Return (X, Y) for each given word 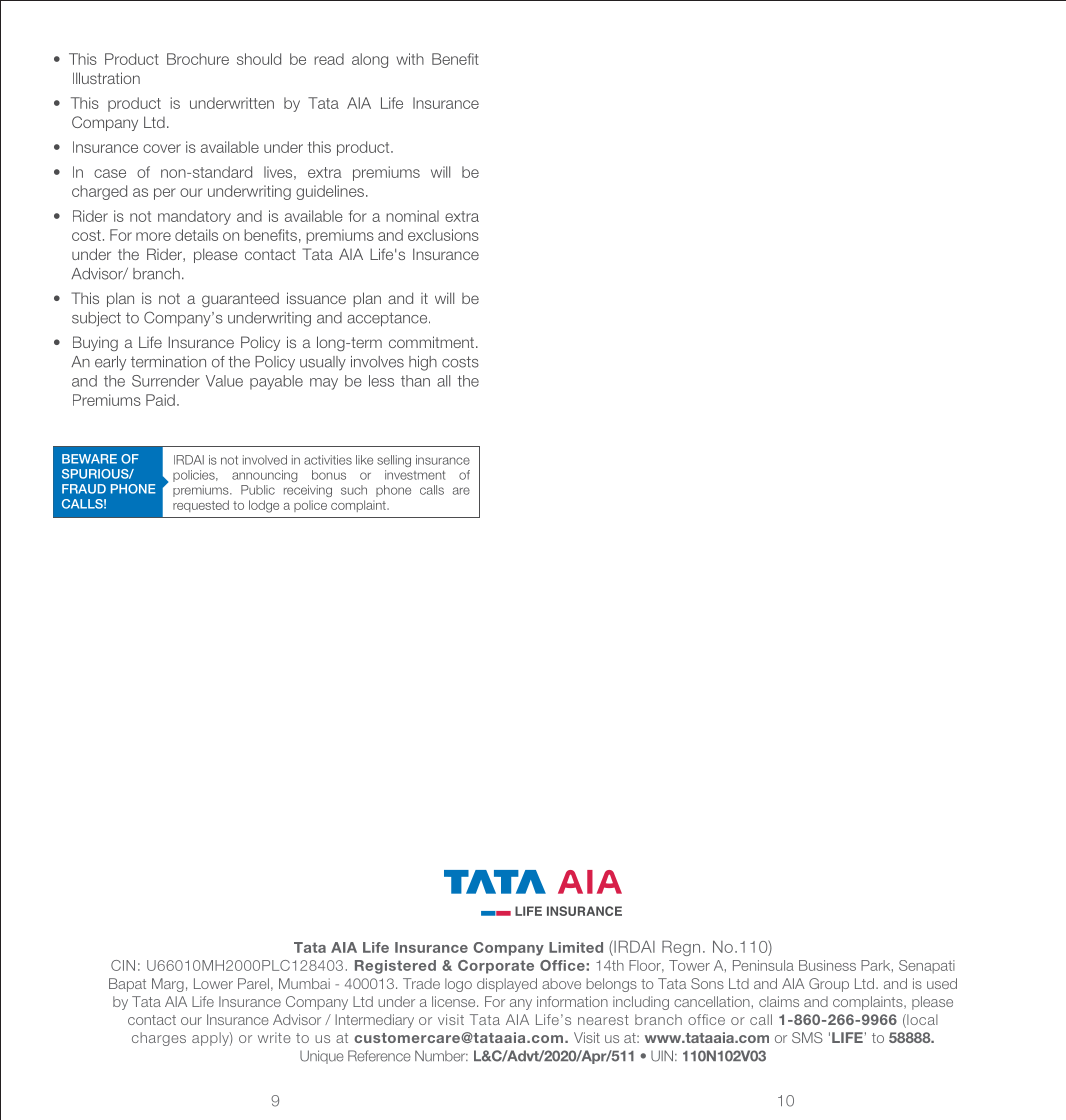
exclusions (443, 235)
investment (415, 475)
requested (201, 506)
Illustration (106, 78)
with (410, 59)
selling (394, 461)
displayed (507, 985)
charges (159, 1039)
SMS (807, 1037)
